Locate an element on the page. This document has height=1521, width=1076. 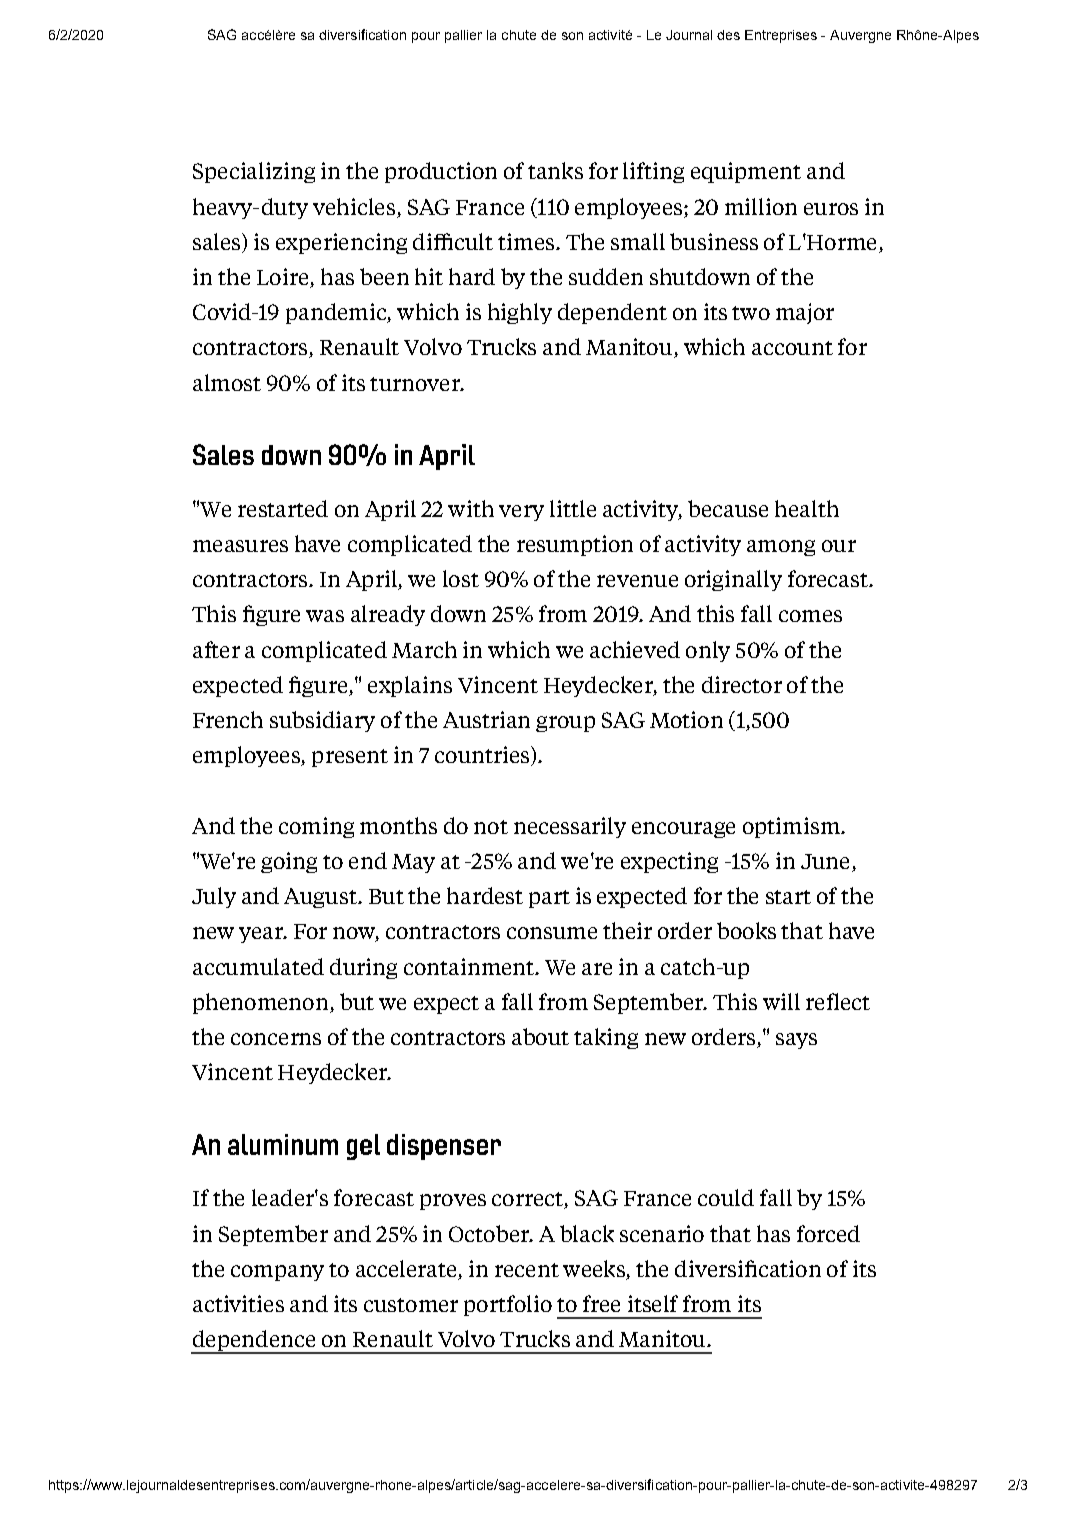
about is located at coordinates (540, 1036).
